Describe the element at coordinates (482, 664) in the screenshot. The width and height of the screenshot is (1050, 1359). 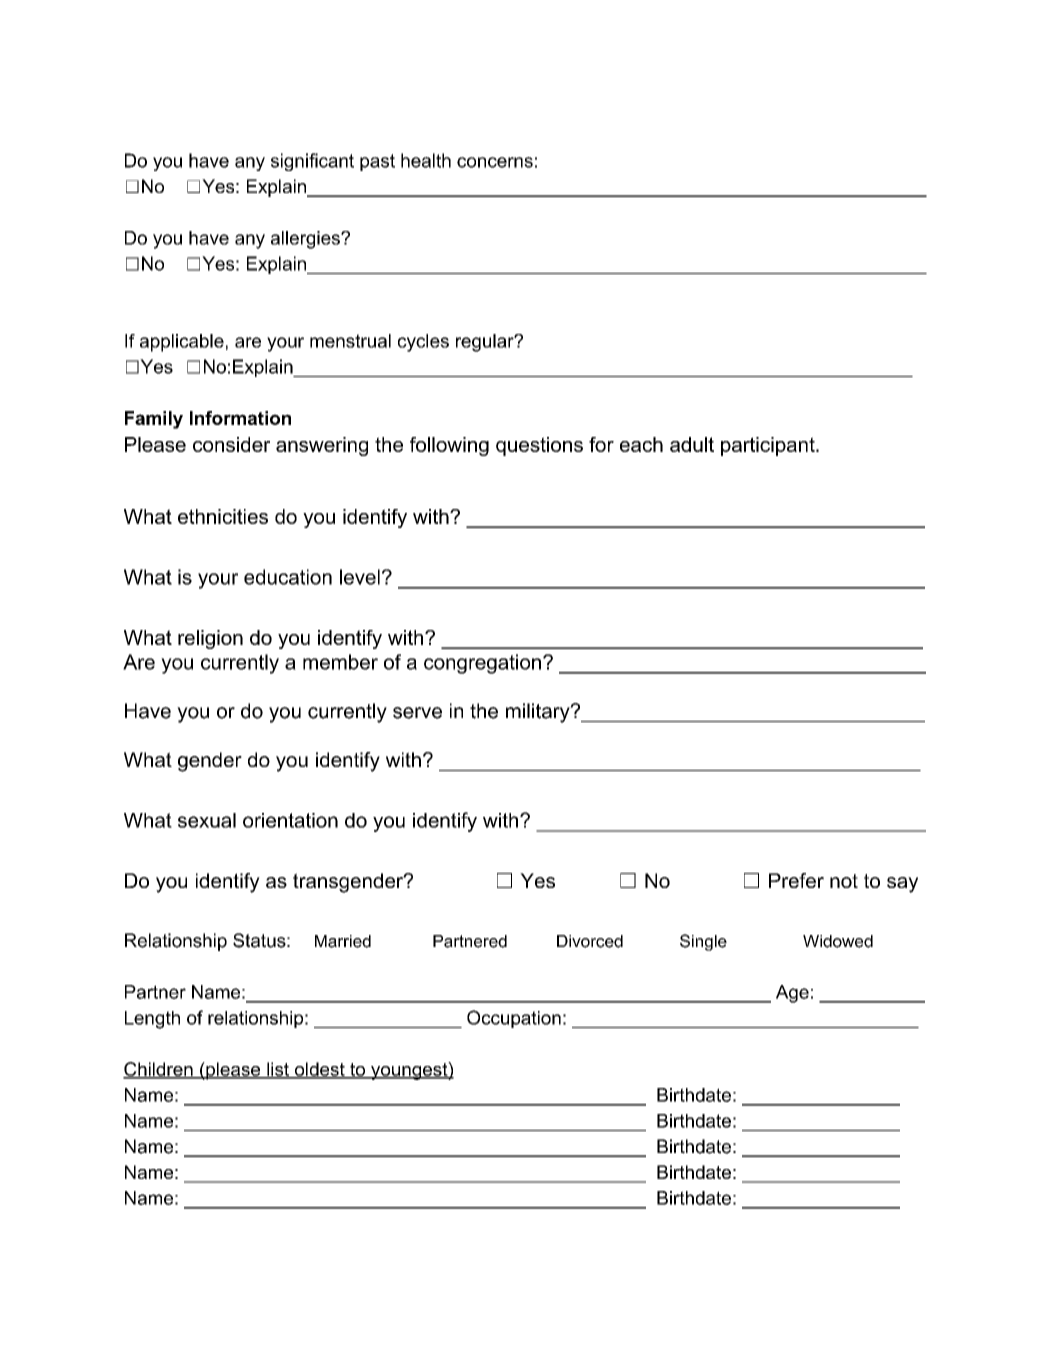
I see `congregation` at that location.
